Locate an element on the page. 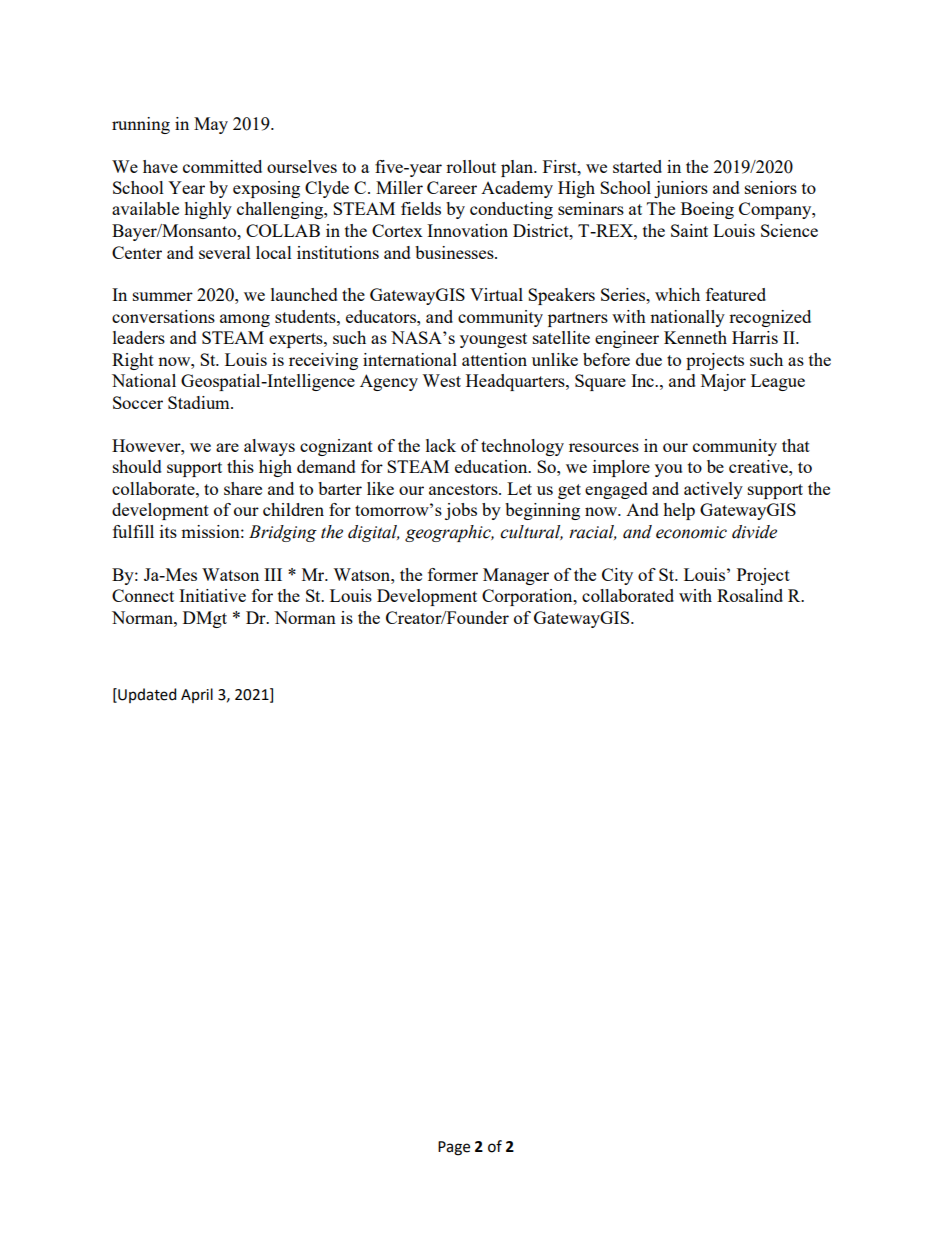  Page is located at coordinates (454, 1148).
